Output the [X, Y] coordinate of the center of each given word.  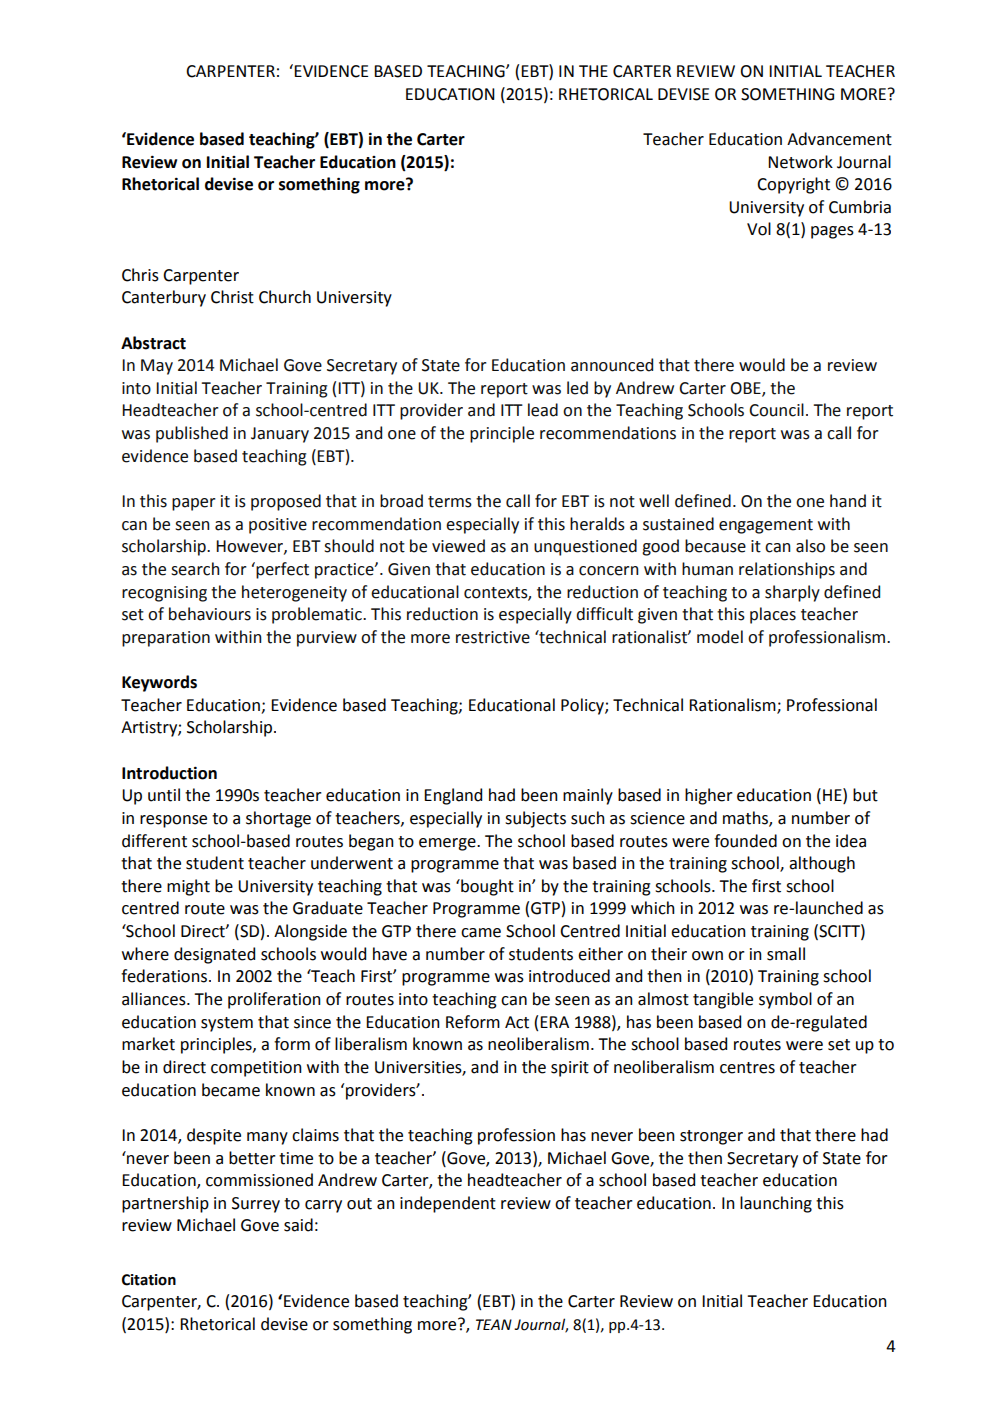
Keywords [159, 683]
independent [448, 1204]
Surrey [256, 1205]
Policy [583, 706]
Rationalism [733, 705]
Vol [759, 229]
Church [285, 297]
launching [776, 1204]
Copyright [793, 185]
